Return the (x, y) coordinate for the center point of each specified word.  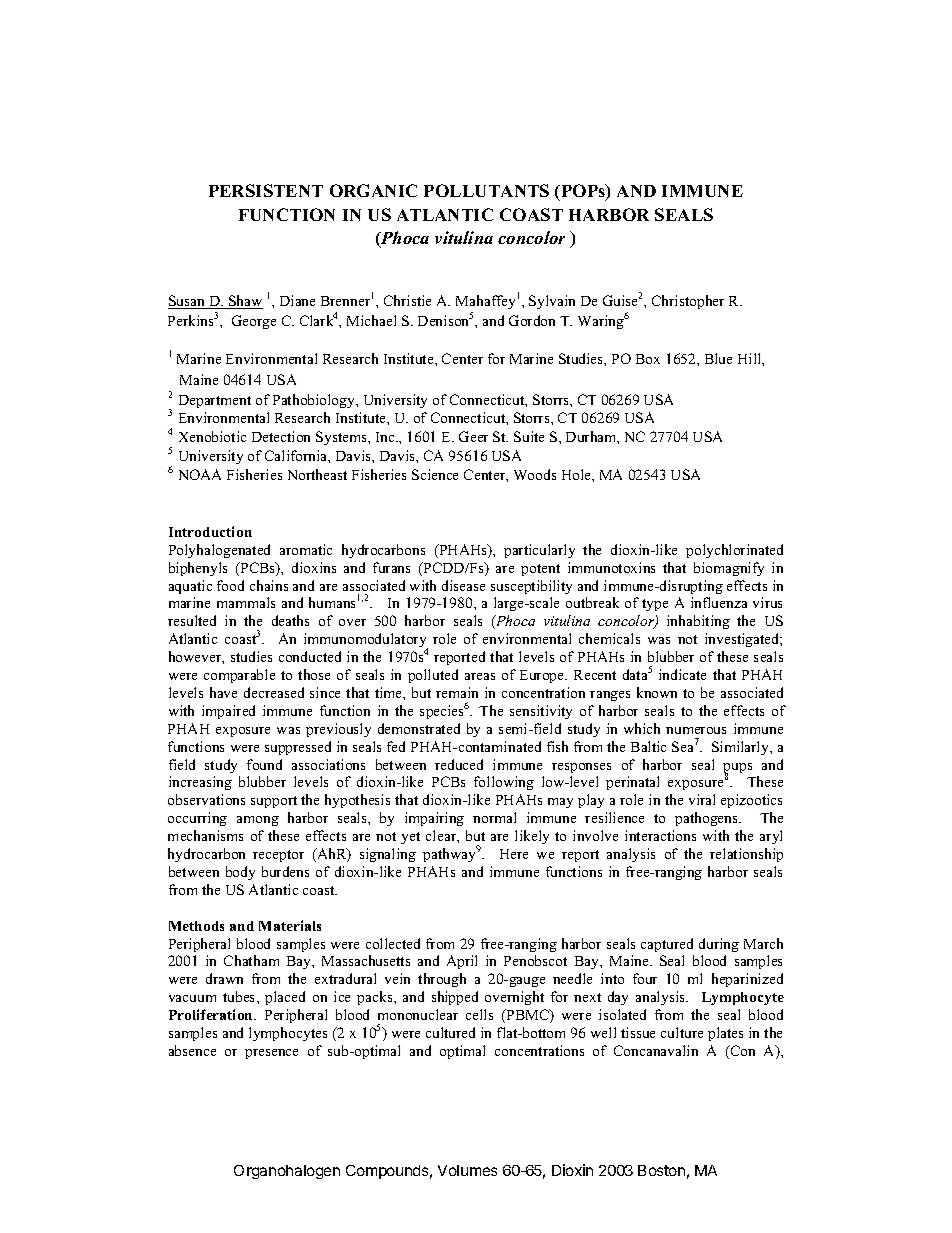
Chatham (251, 960)
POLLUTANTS (486, 190)
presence (271, 1054)
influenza (719, 602)
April (462, 962)
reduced (459, 764)
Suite (529, 436)
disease (463, 585)
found (264, 764)
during (719, 945)
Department (215, 401)
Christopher (688, 302)
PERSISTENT (266, 190)
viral (702, 799)
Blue (718, 358)
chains (269, 585)
